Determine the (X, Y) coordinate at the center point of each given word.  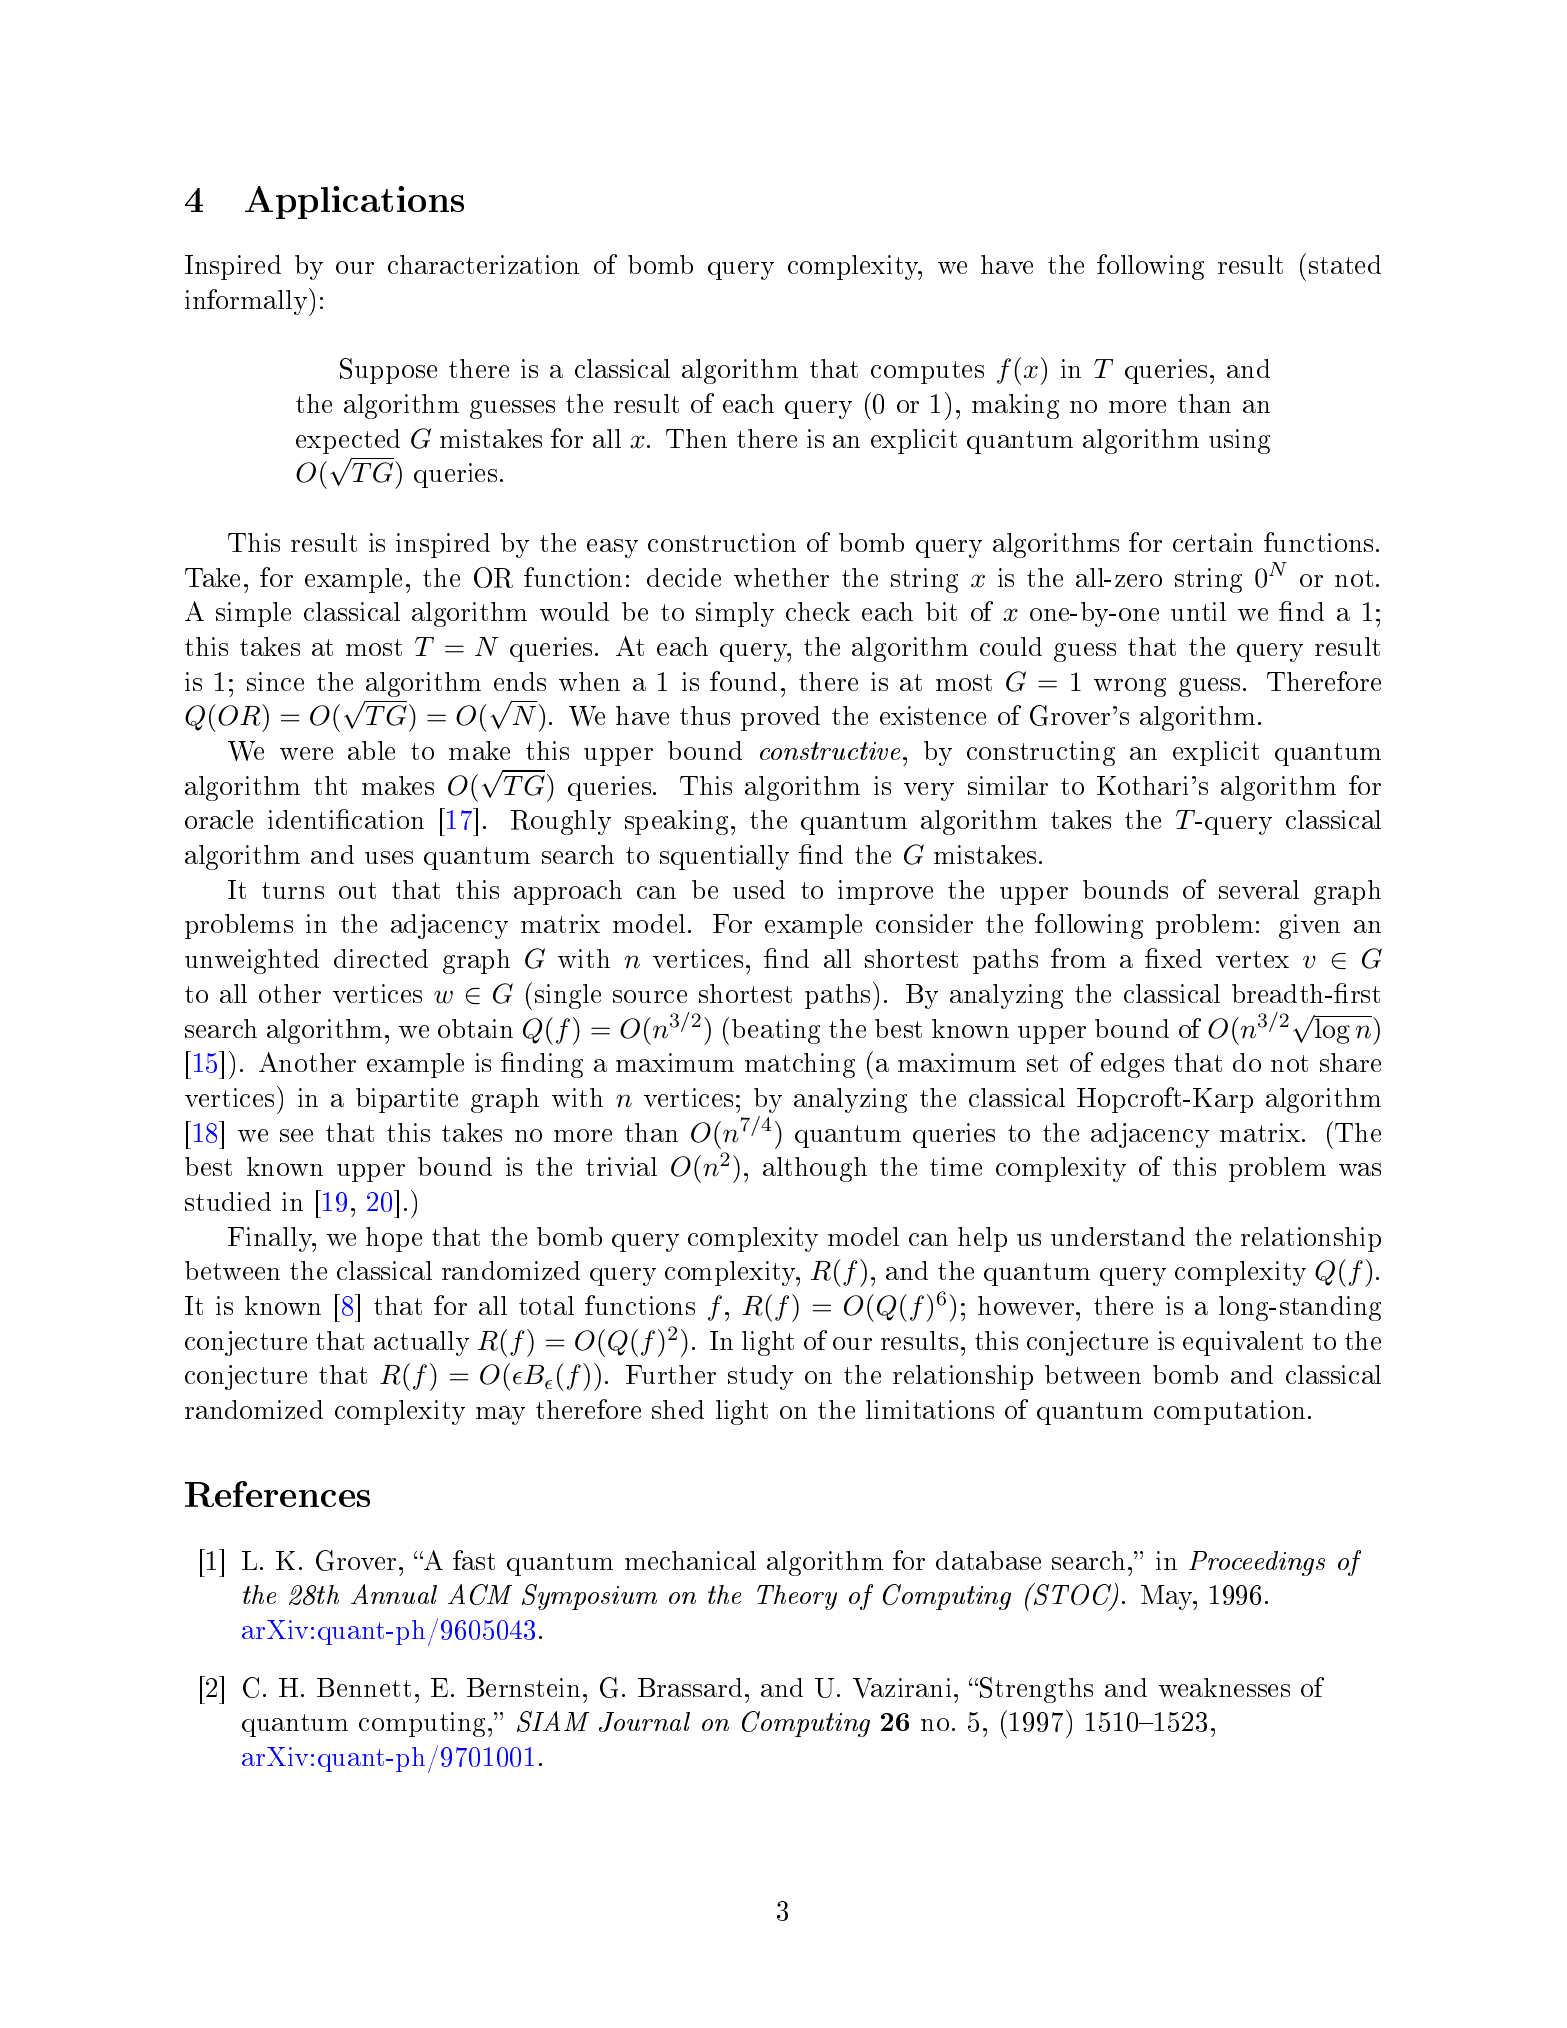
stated (1345, 264)
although (815, 1169)
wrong (1130, 687)
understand (1118, 1236)
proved (780, 718)
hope (394, 1239)
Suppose (388, 371)
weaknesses (1224, 1687)
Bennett (364, 1687)
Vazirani (902, 1688)
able (371, 750)
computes (927, 372)
